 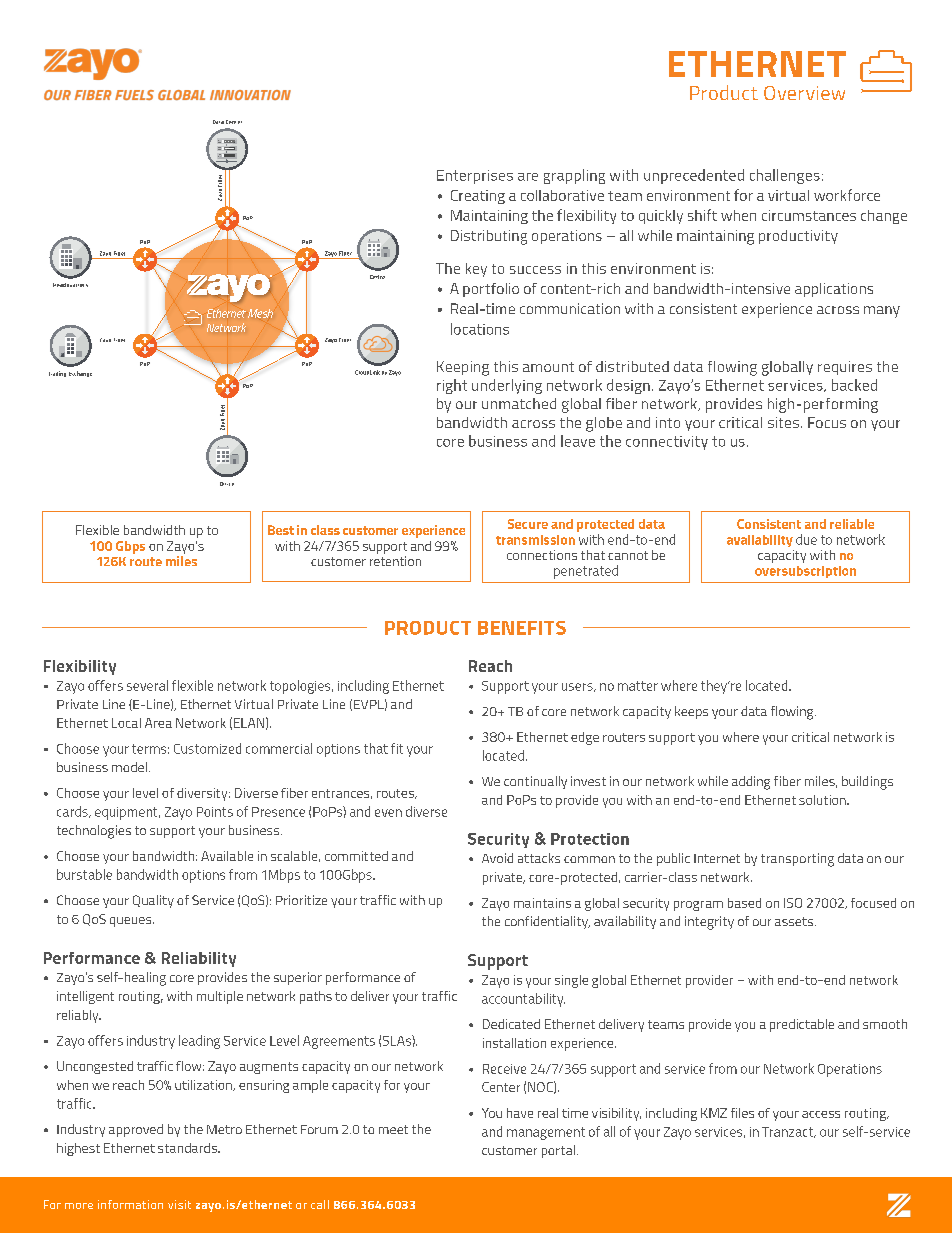 What do you see at coordinates (558, 1151) in the document?
I see `portal` at bounding box center [558, 1151].
